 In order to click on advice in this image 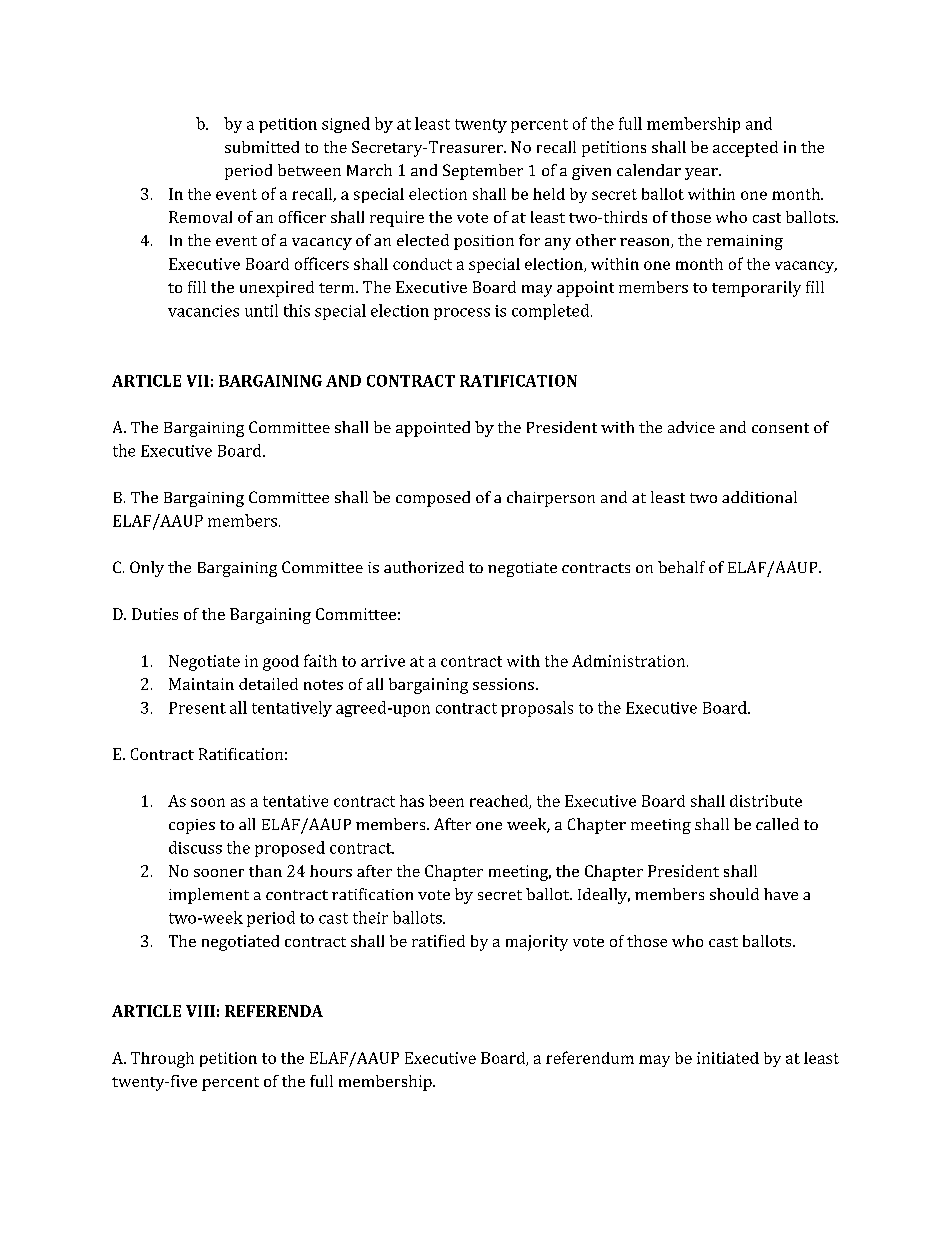, I will do `click(691, 427)`.
